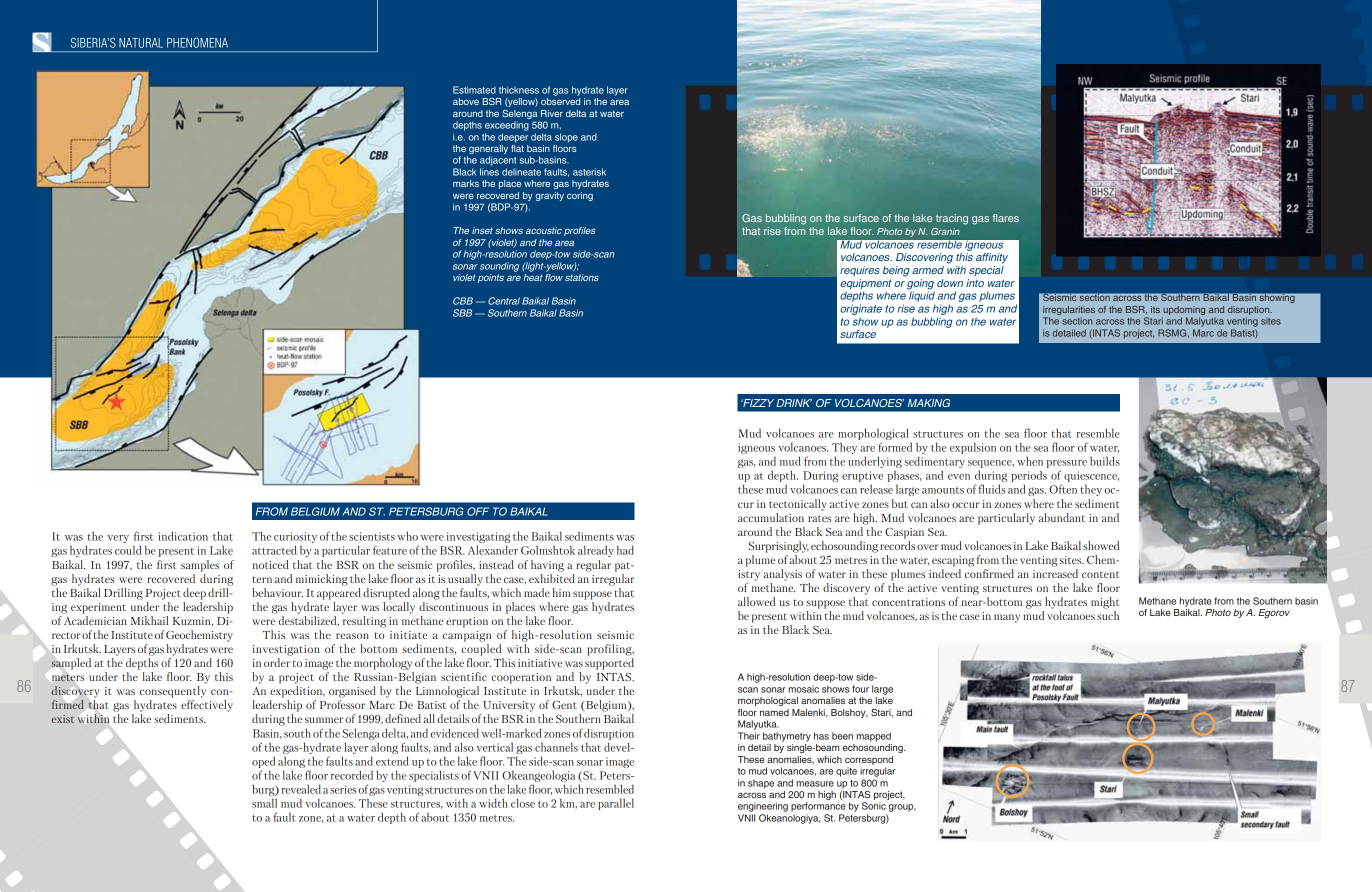 The width and height of the image is (1372, 892). I want to click on affinity, so click(992, 258).
